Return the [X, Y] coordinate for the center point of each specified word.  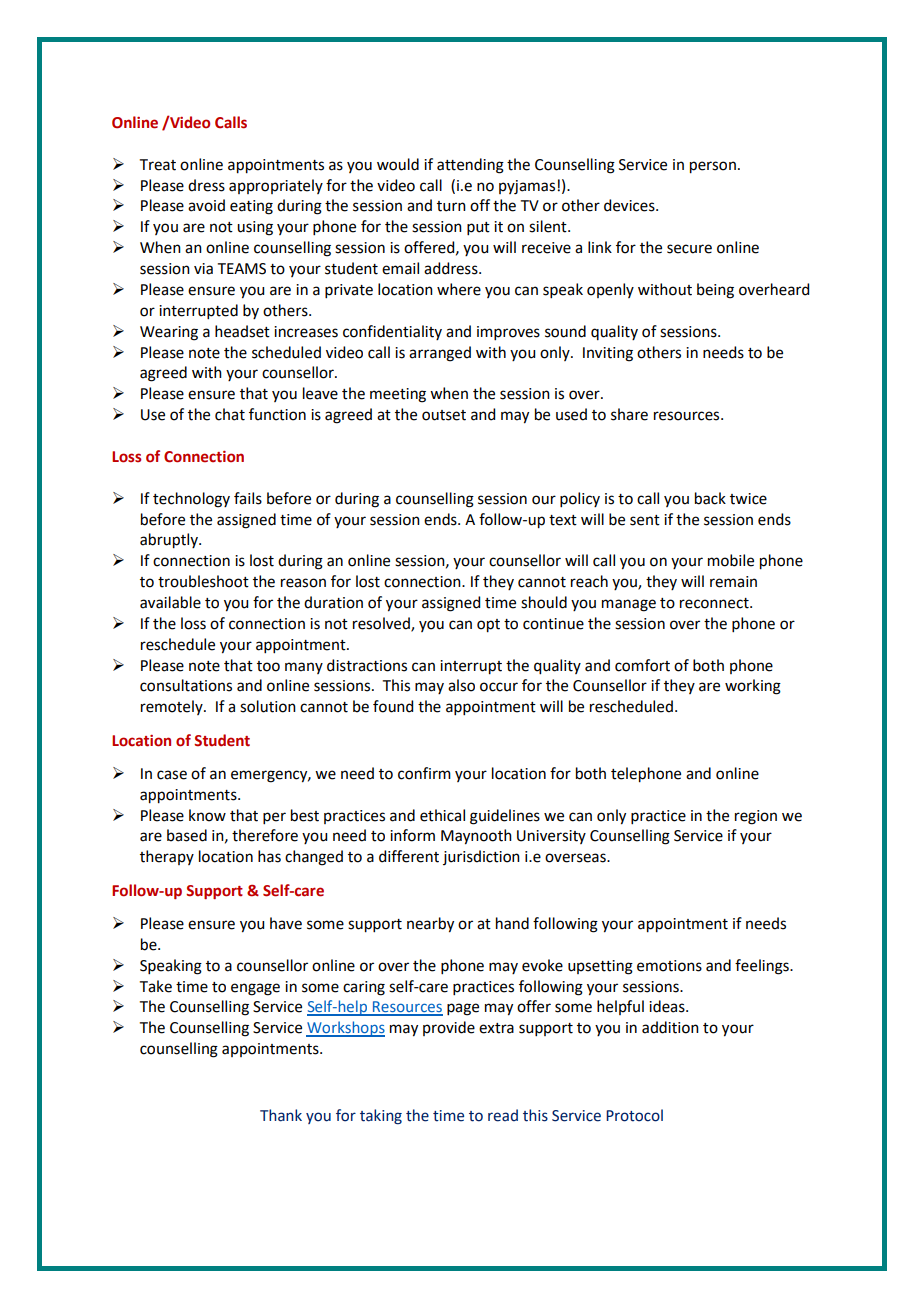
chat [230, 414]
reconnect [715, 603]
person [713, 167]
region [756, 817]
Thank [281, 1115]
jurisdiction [481, 857]
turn [451, 206]
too [268, 666]
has [269, 856]
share [629, 414]
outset [444, 415]
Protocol [634, 1115]
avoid [206, 205]
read [503, 1115]
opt [488, 626]
